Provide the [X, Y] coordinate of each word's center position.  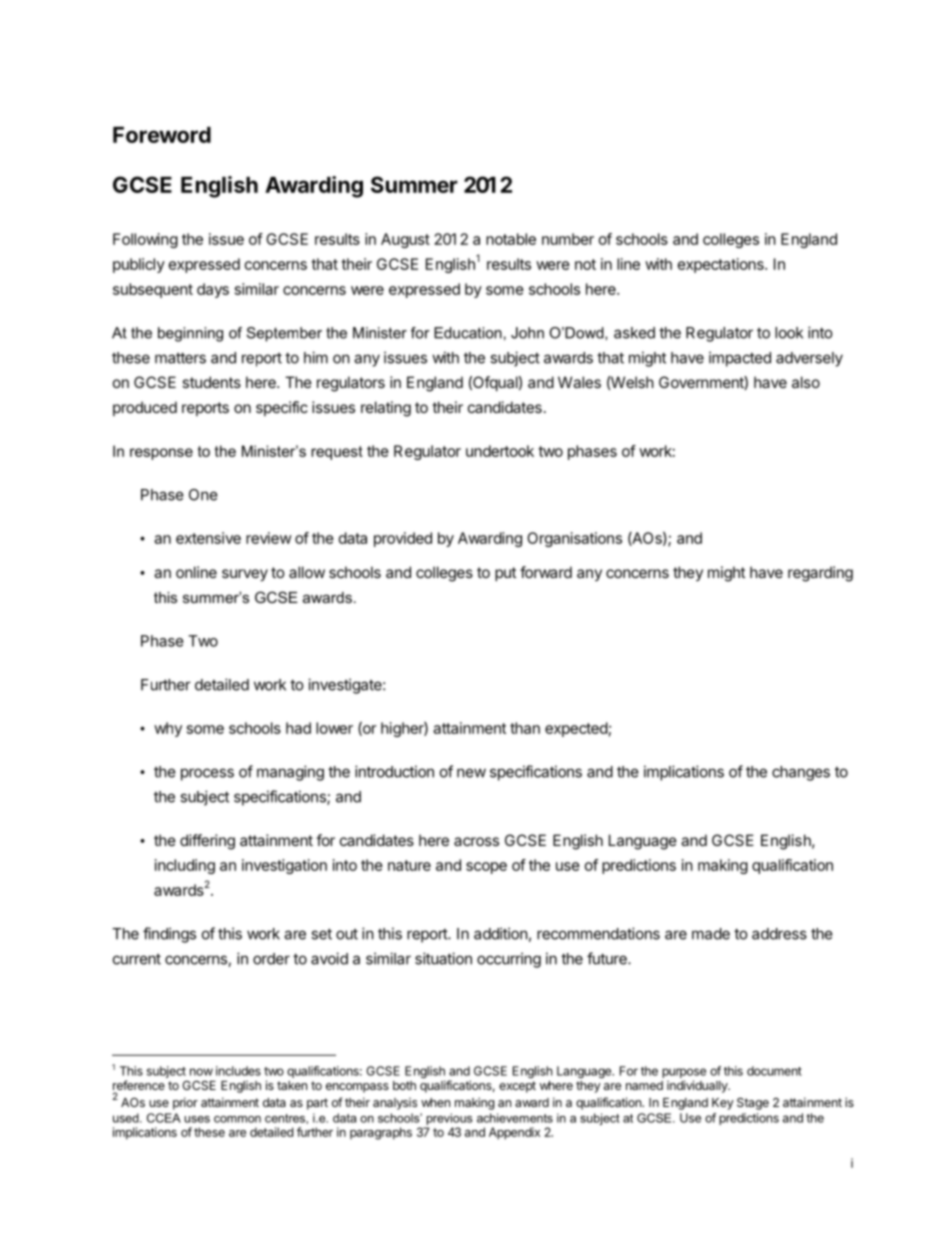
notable [511, 239]
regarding [820, 574]
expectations [722, 265]
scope [486, 868]
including [185, 866]
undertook [500, 451]
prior [185, 1103]
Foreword [162, 135]
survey [245, 575]
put [505, 574]
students [211, 382]
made [711, 934]
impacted [740, 359]
